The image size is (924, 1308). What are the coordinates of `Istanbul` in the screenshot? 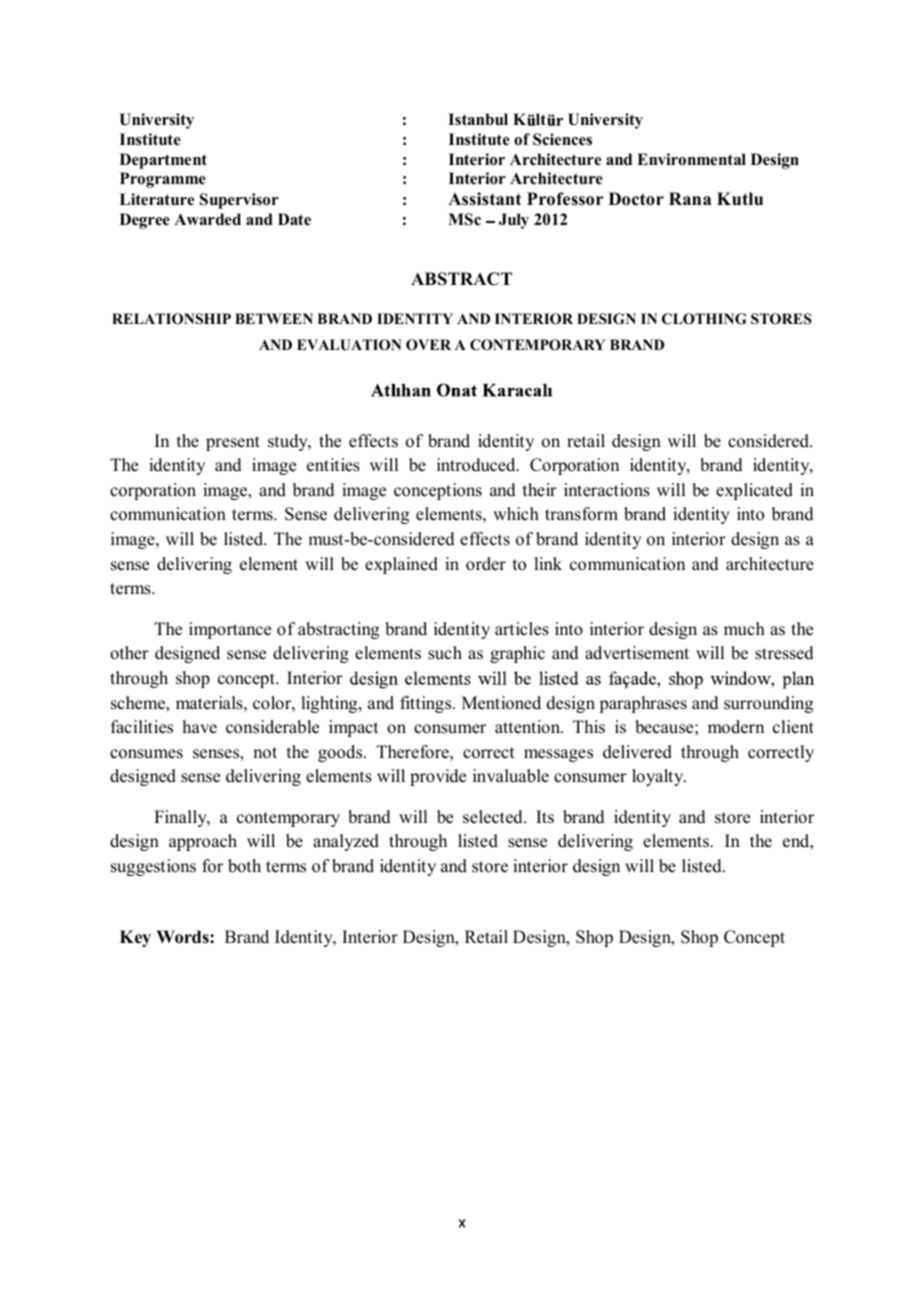 It's located at (478, 119).
